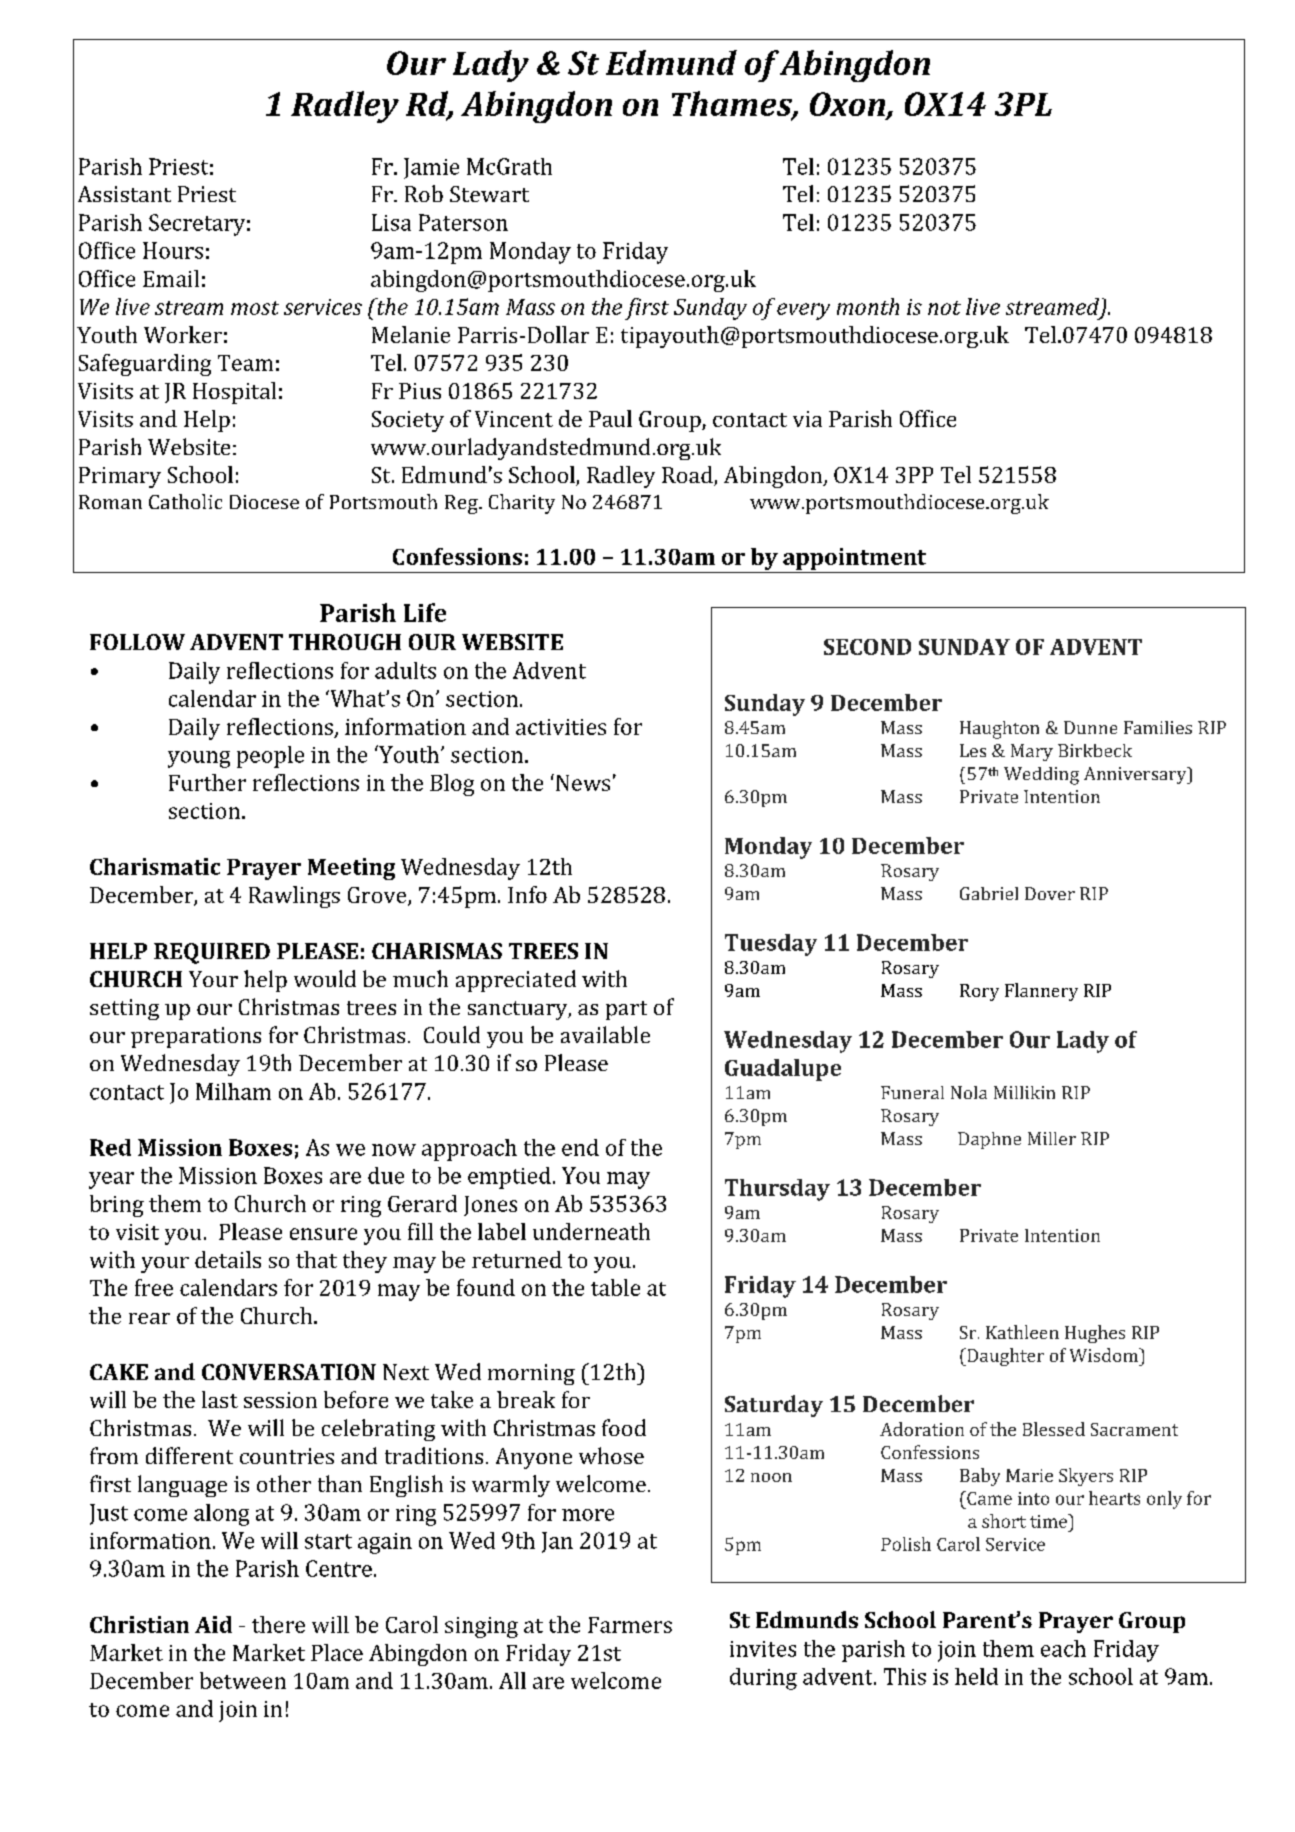 This screenshot has width=1295, height=1832. I want to click on REQUIRED, so click(212, 953).
